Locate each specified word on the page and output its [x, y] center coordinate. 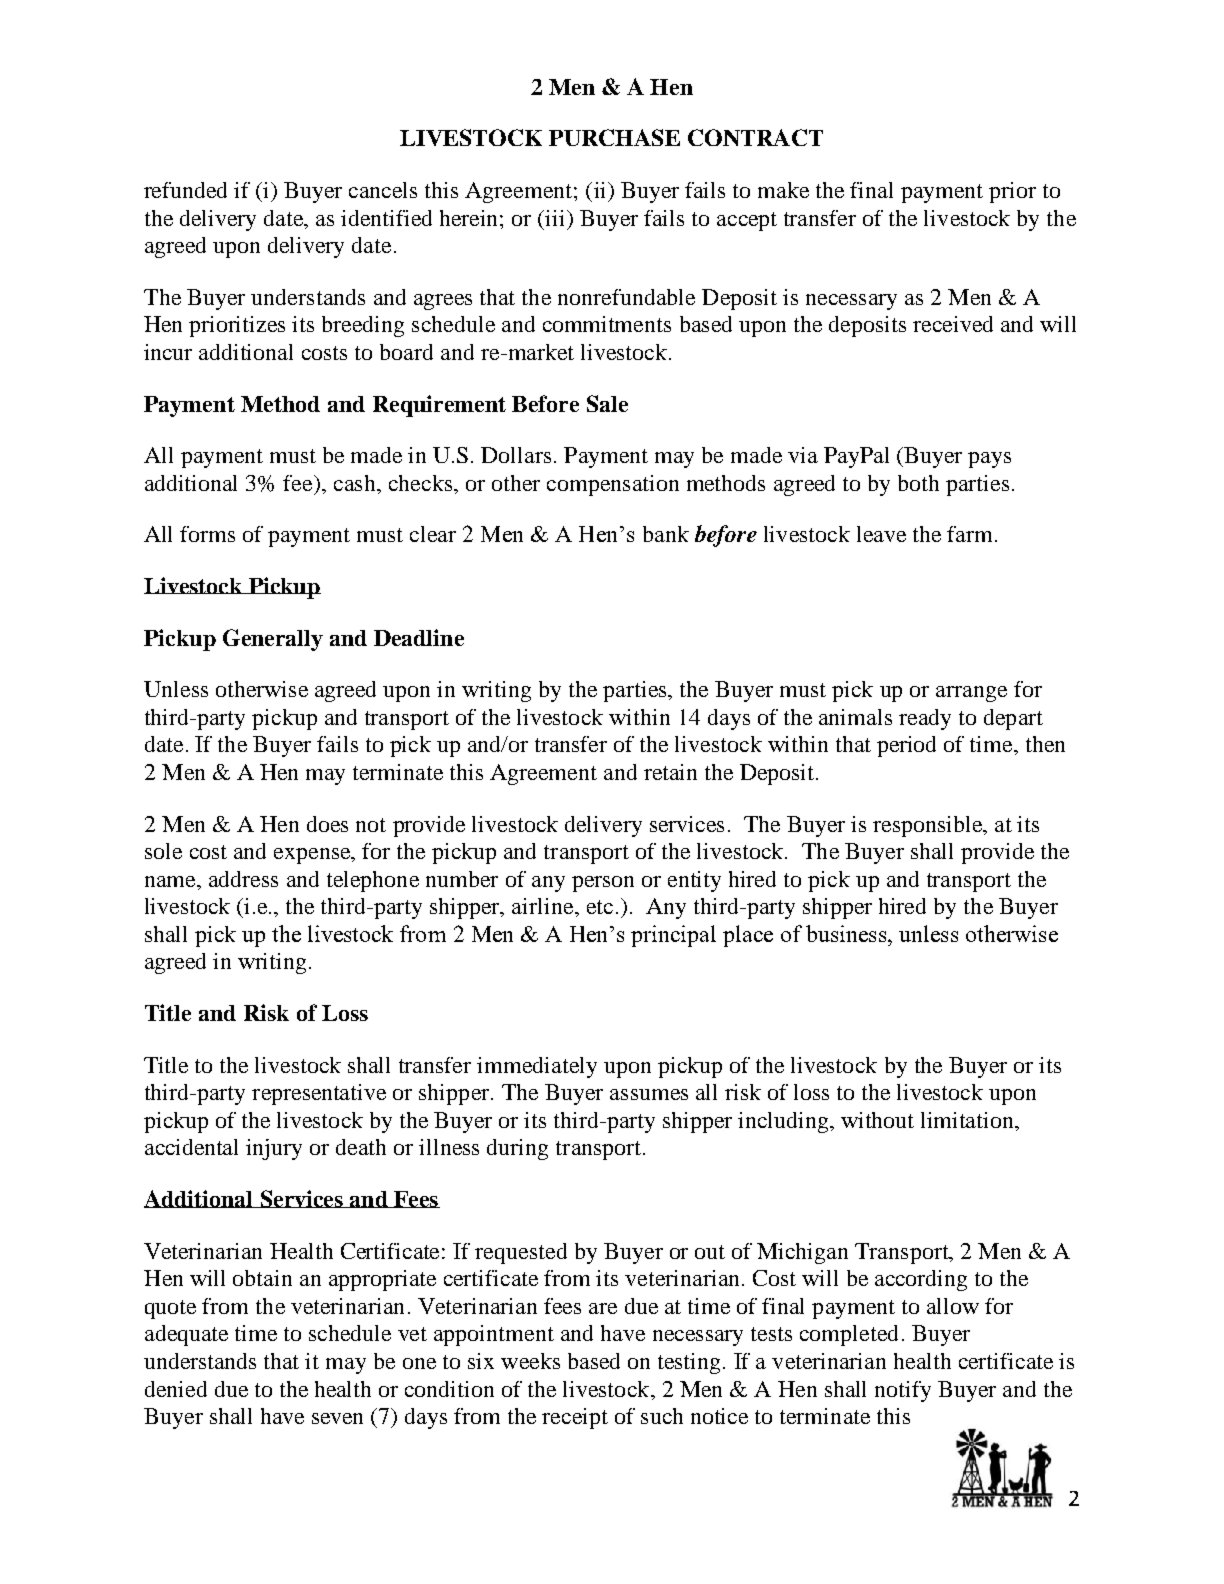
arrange [971, 694]
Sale [607, 403]
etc [600, 907]
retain [670, 772]
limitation [968, 1120]
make [783, 190]
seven [337, 1418]
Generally [273, 640]
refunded [185, 190]
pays [989, 460]
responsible [929, 826]
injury [274, 1149]
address [243, 879]
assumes [649, 1094]
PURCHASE [614, 137]
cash [356, 483]
